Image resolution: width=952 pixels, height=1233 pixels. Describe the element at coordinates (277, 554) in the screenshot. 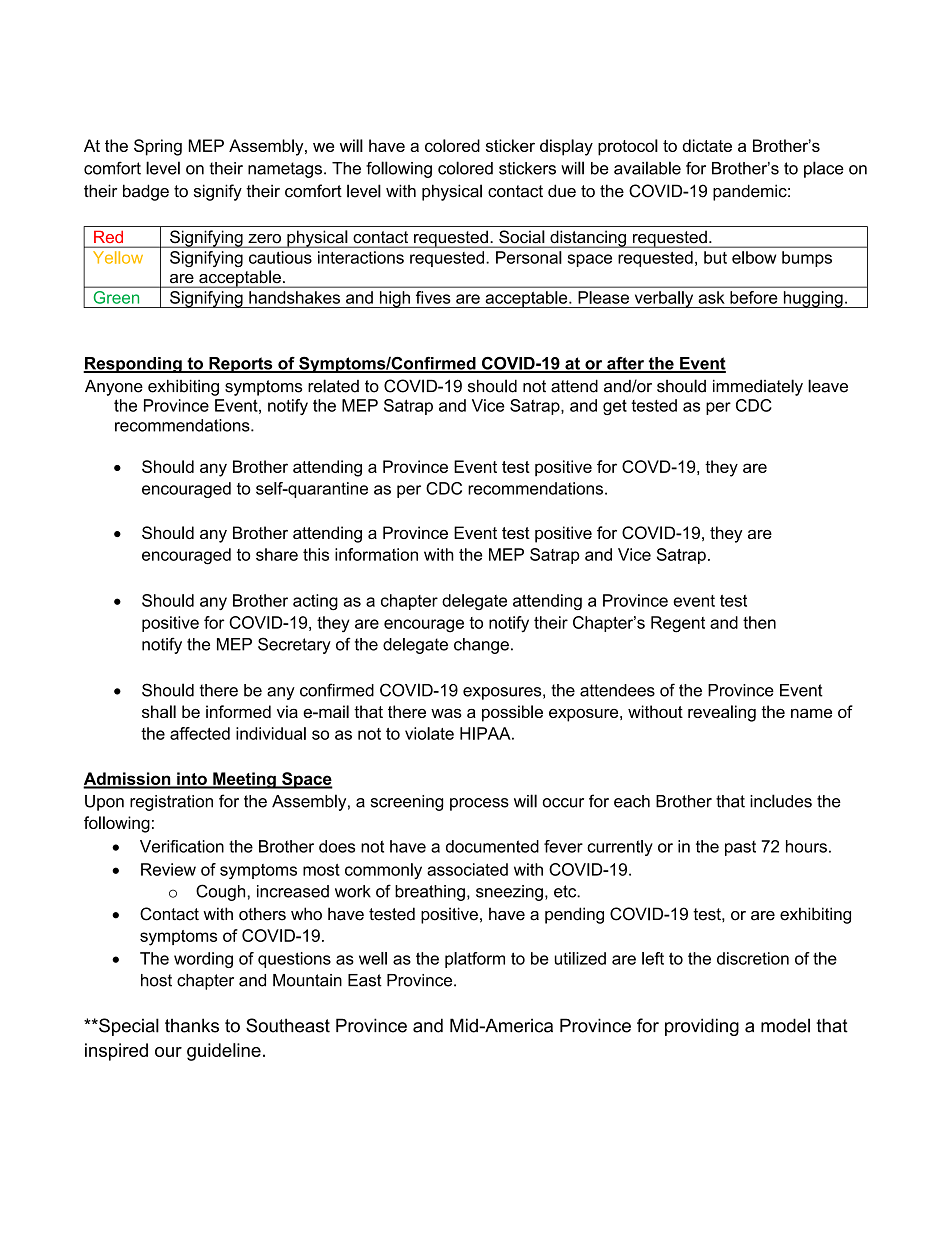

I see `share` at that location.
